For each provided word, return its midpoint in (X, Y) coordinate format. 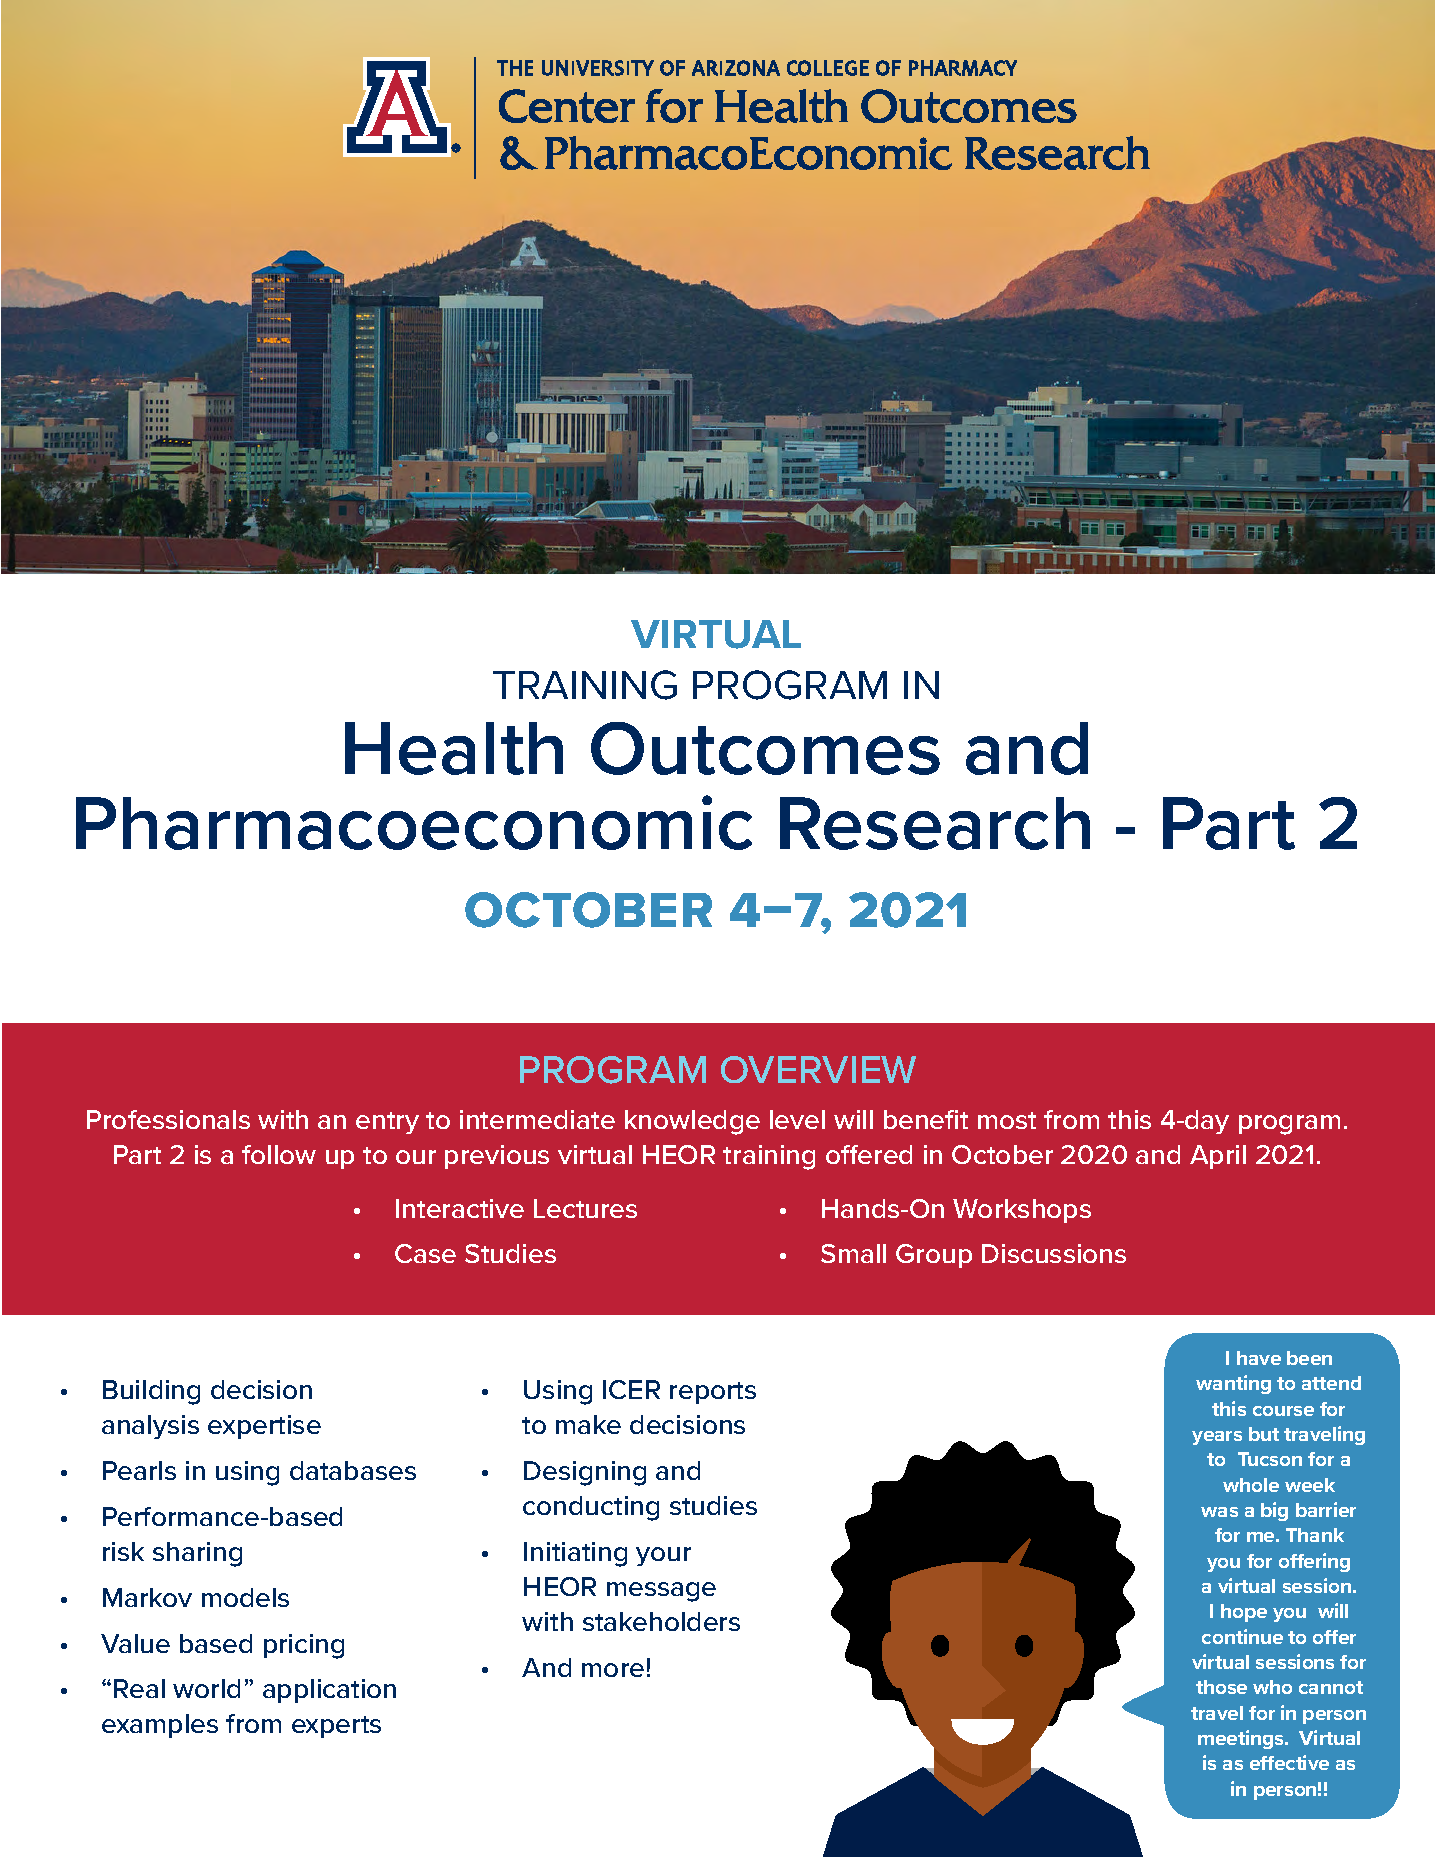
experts (336, 1727)
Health (454, 748)
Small (853, 1253)
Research (935, 823)
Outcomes (765, 748)
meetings (1242, 1739)
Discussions (1054, 1253)
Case (425, 1253)
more (613, 1670)
